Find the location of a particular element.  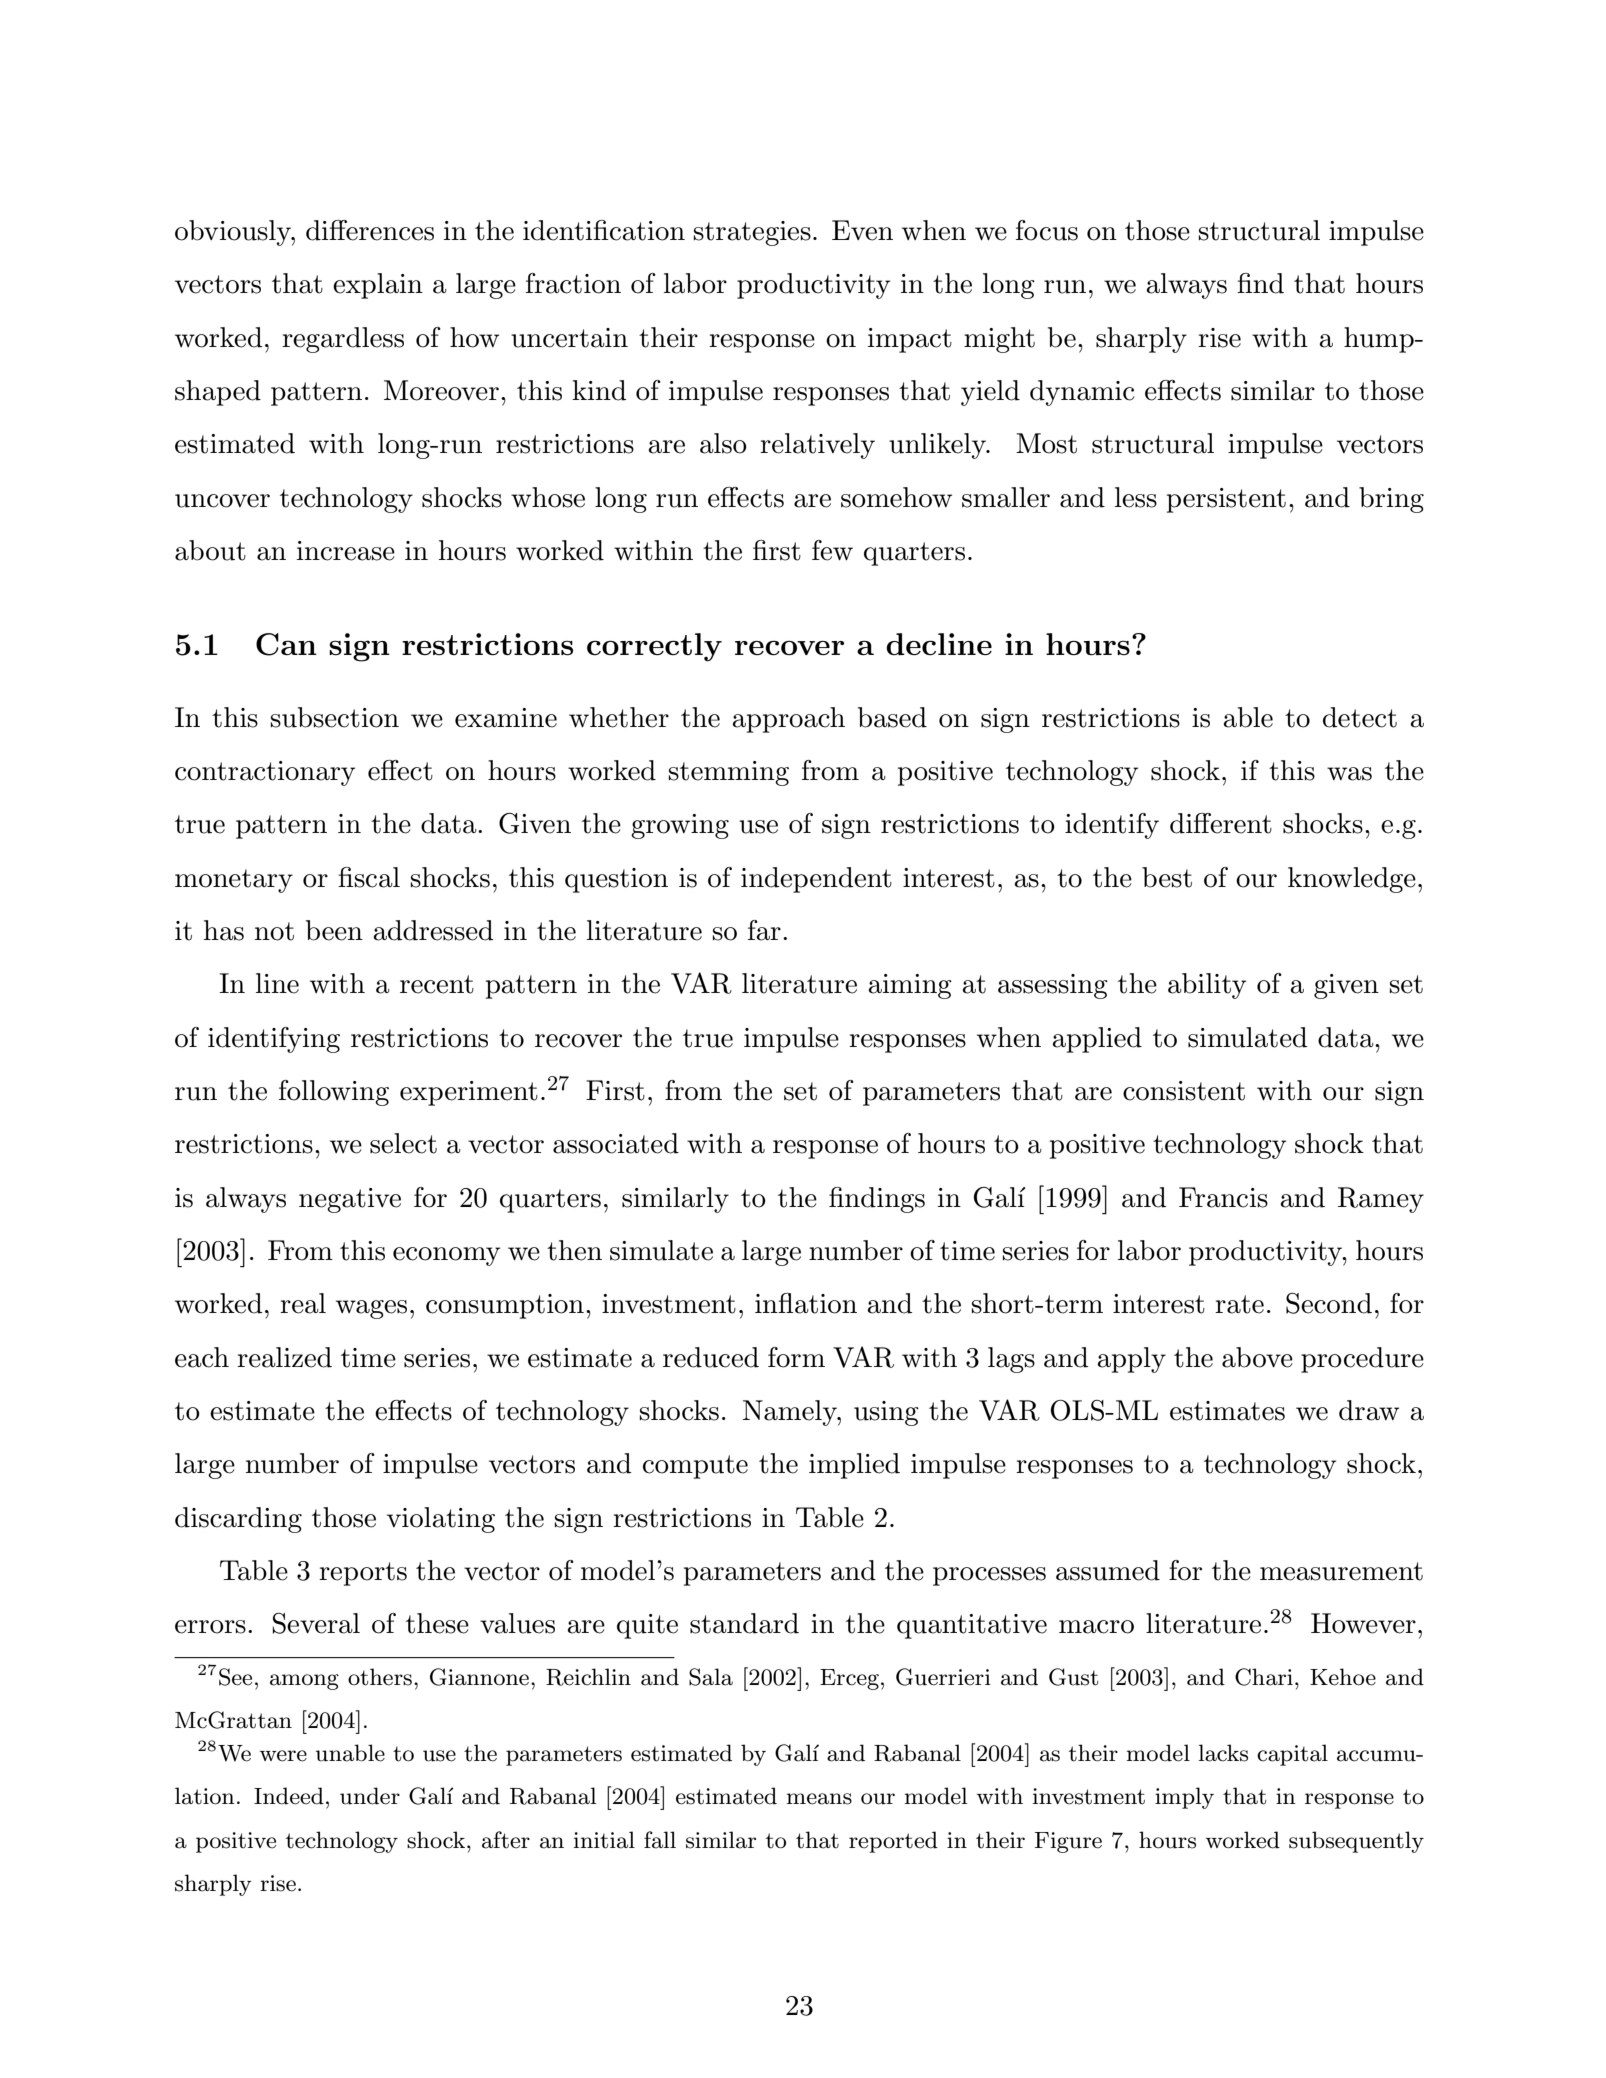

focus is located at coordinates (1047, 230).
